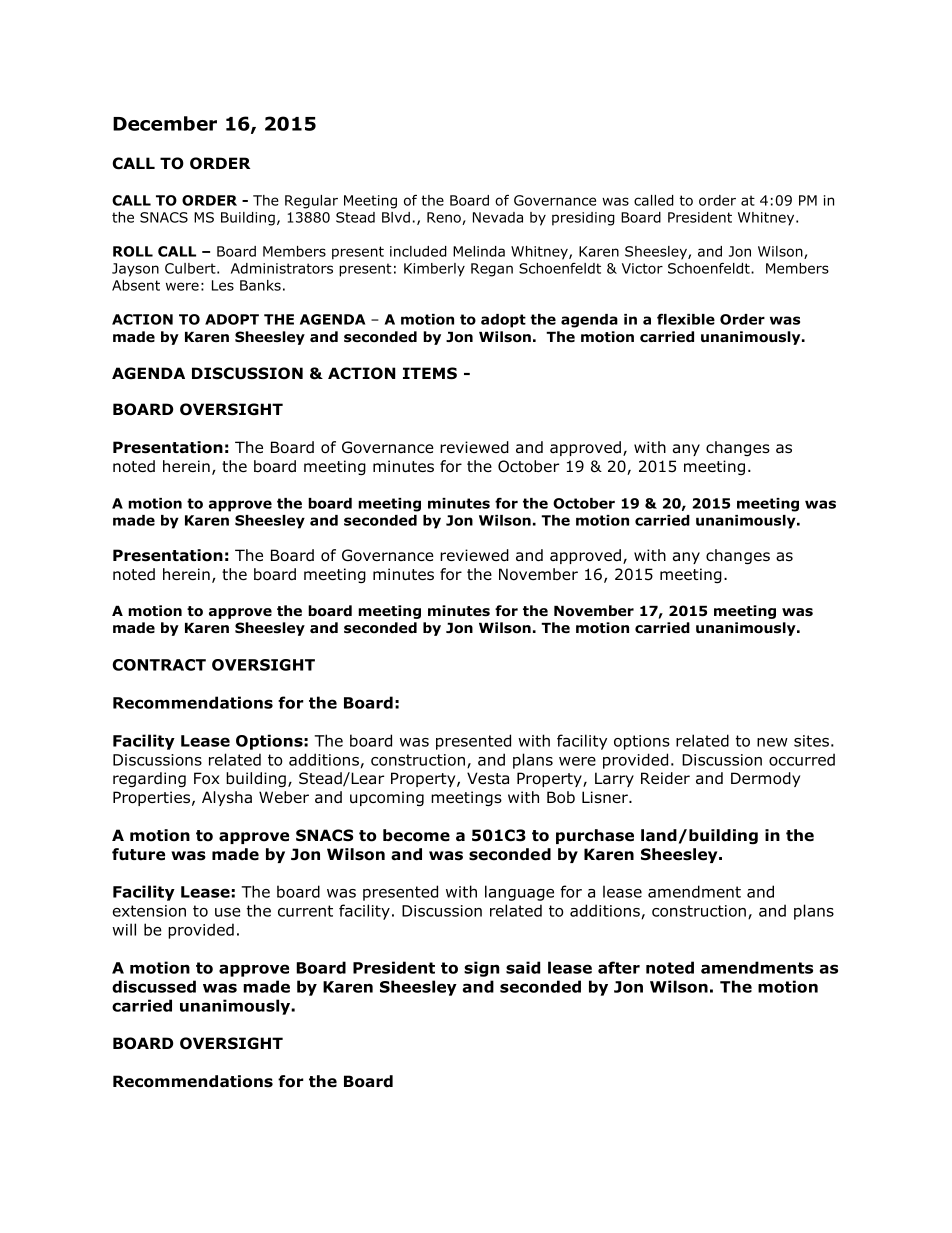 This image has width=952, height=1233. Describe the element at coordinates (619, 967) in the image. I see `after` at that location.
